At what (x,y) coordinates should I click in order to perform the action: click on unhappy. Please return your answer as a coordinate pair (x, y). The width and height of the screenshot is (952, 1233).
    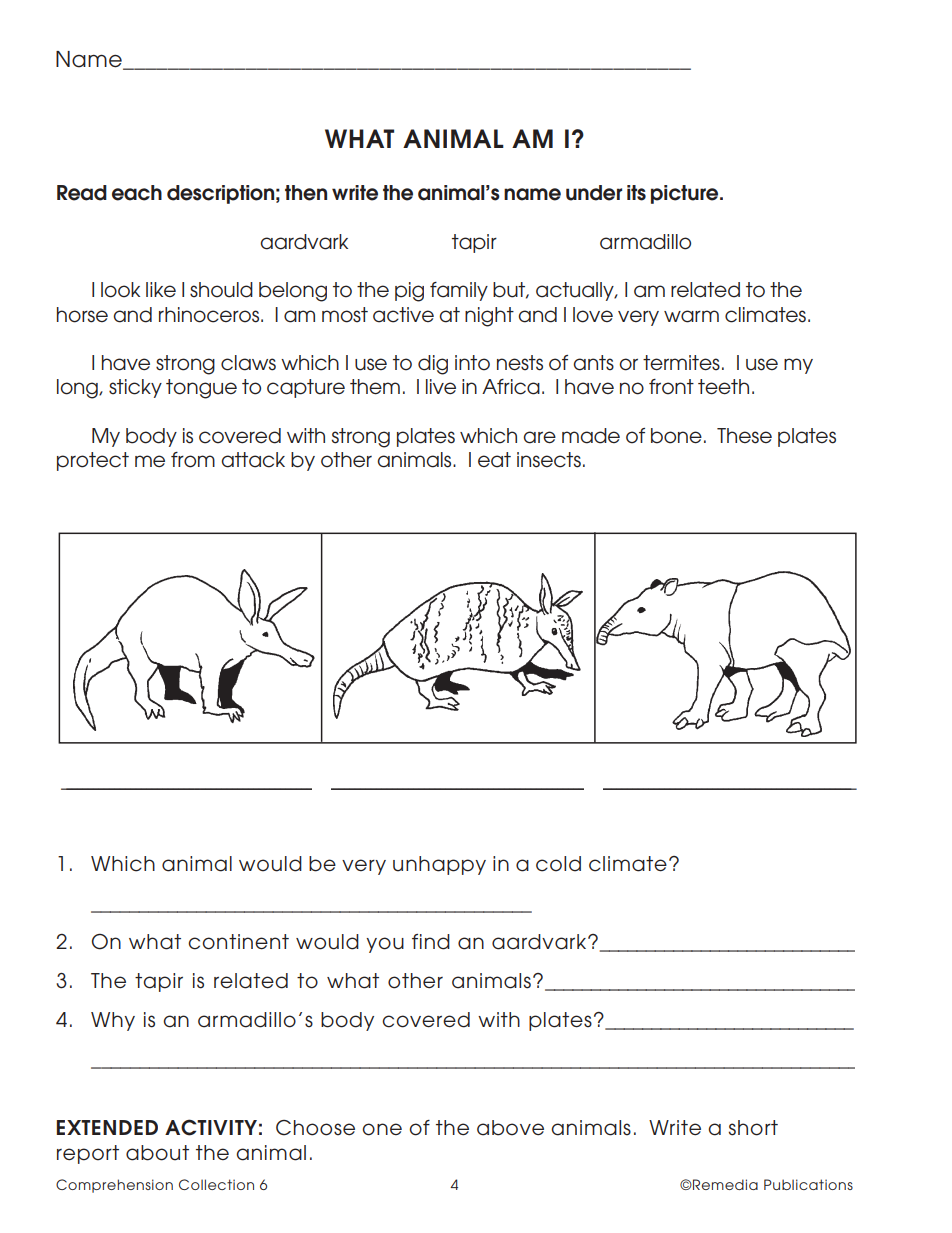
    Looking at the image, I should click on (439, 865).
